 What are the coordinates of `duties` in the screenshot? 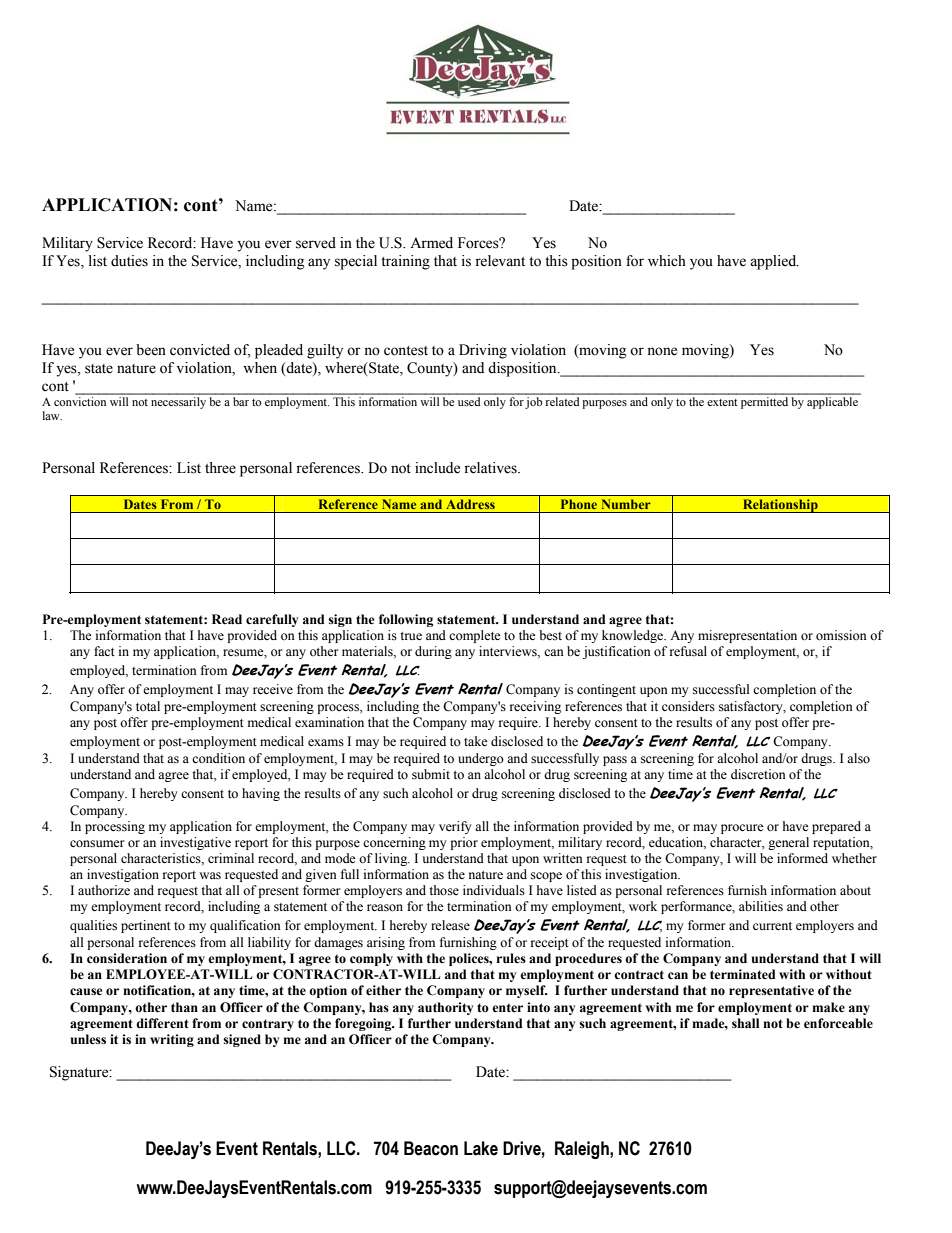 It's located at (129, 261).
